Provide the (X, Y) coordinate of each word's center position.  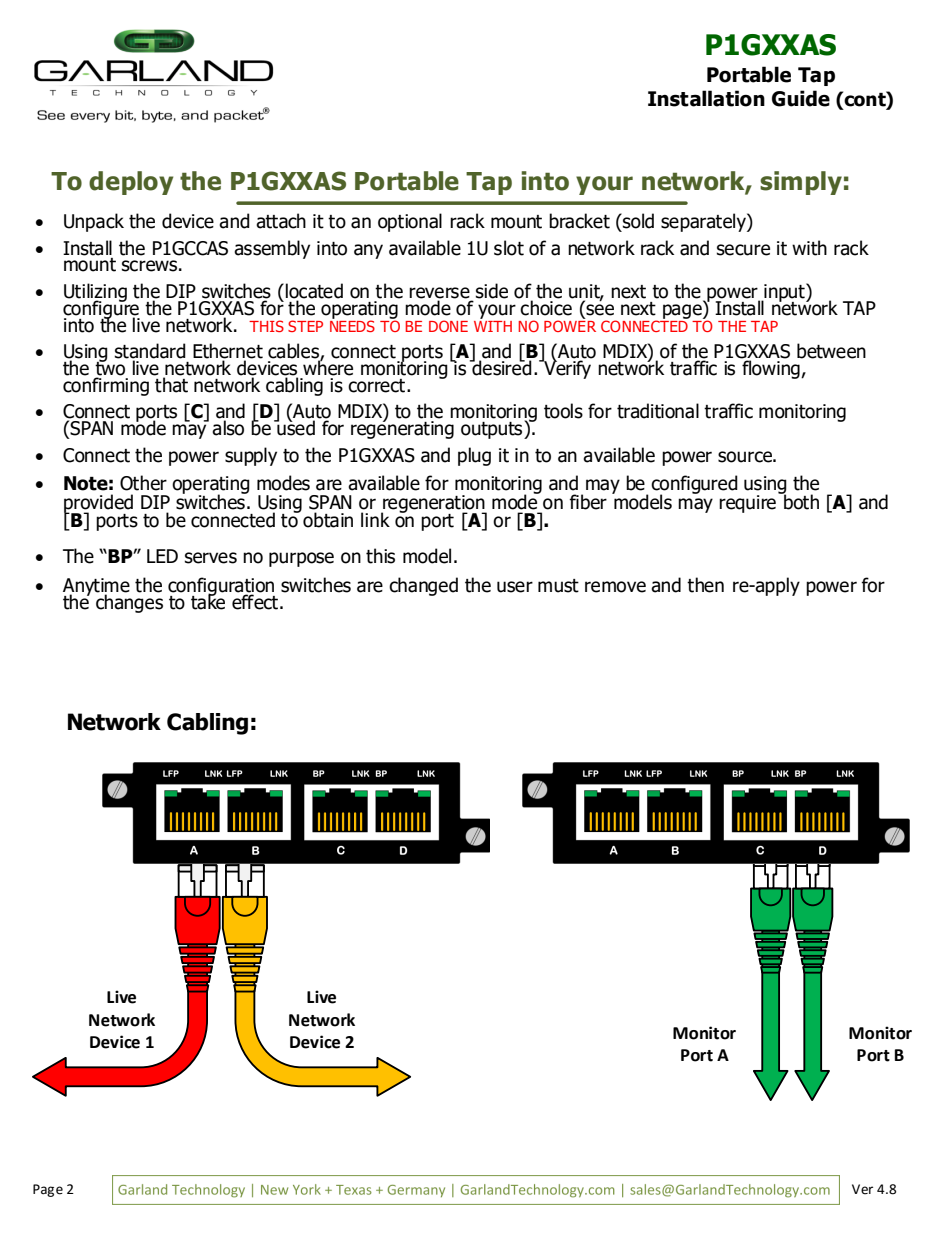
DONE (448, 326)
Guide (801, 98)
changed (423, 586)
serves (211, 558)
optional (410, 222)
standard (150, 352)
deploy (131, 183)
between (831, 351)
